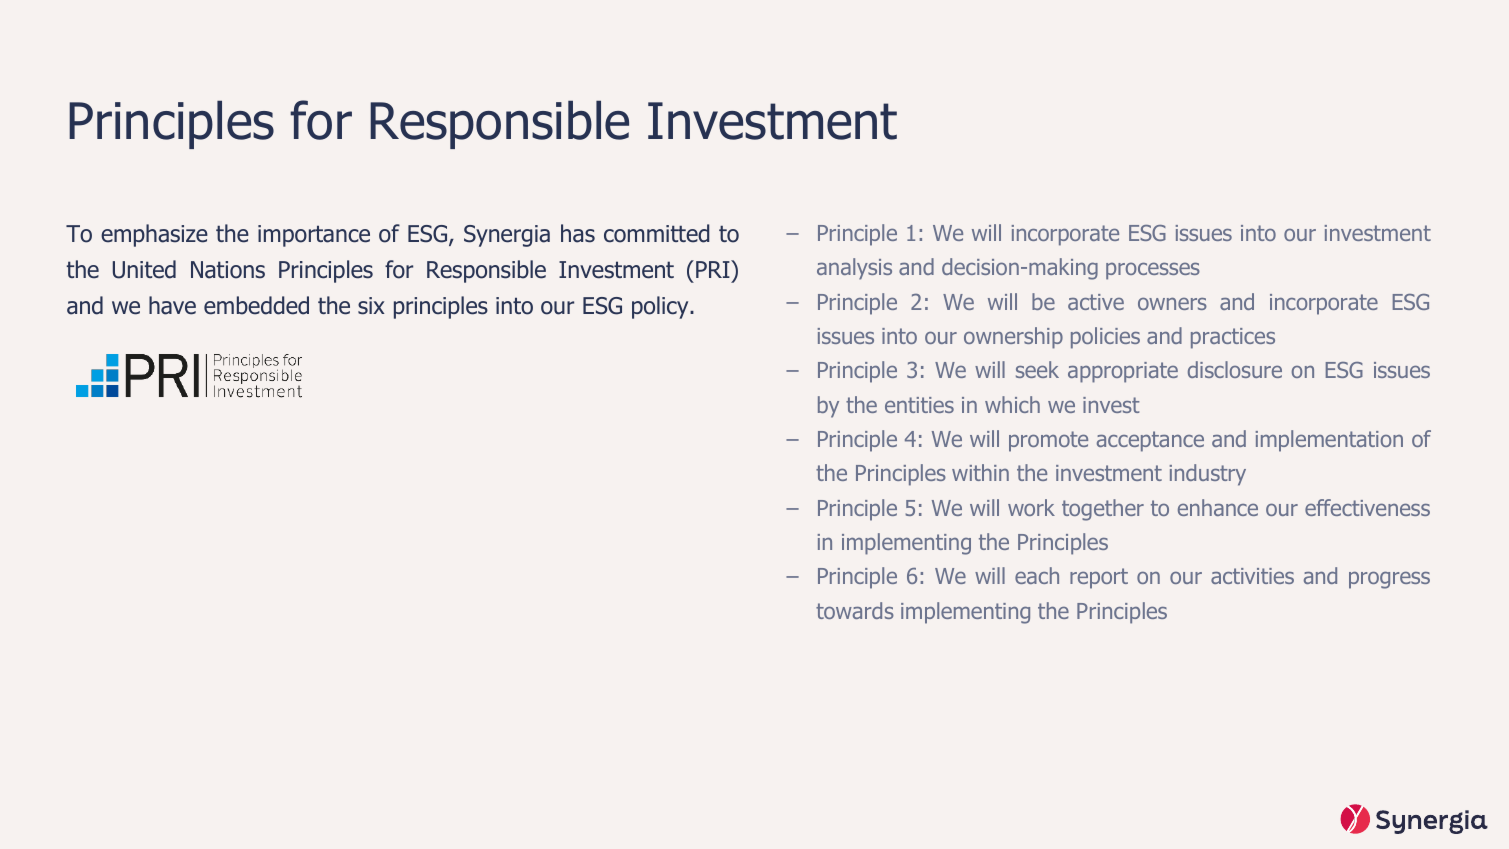  Describe the element at coordinates (1037, 575) in the screenshot. I see `each` at that location.
